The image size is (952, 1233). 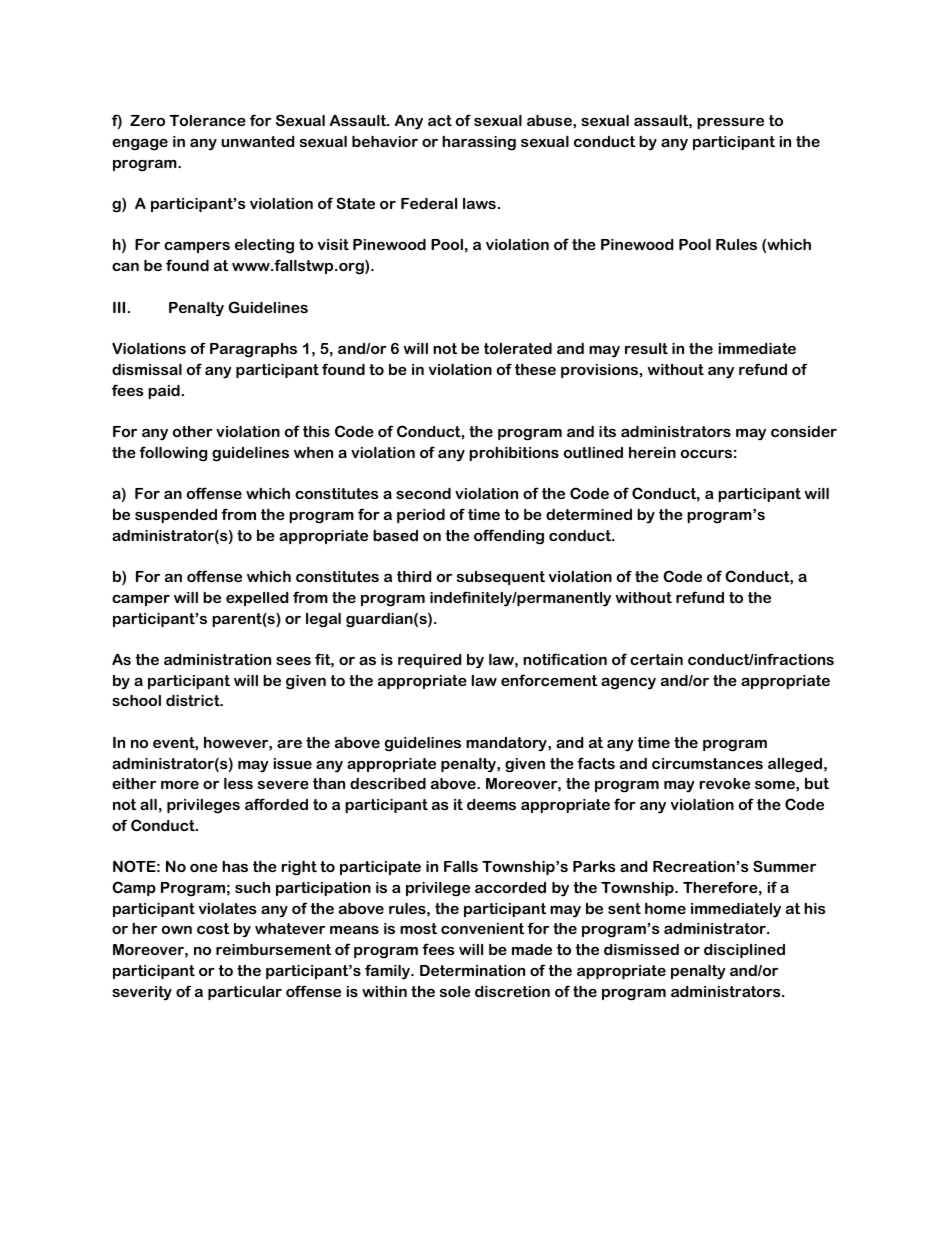 What do you see at coordinates (479, 143) in the screenshot?
I see `harassing` at bounding box center [479, 143].
